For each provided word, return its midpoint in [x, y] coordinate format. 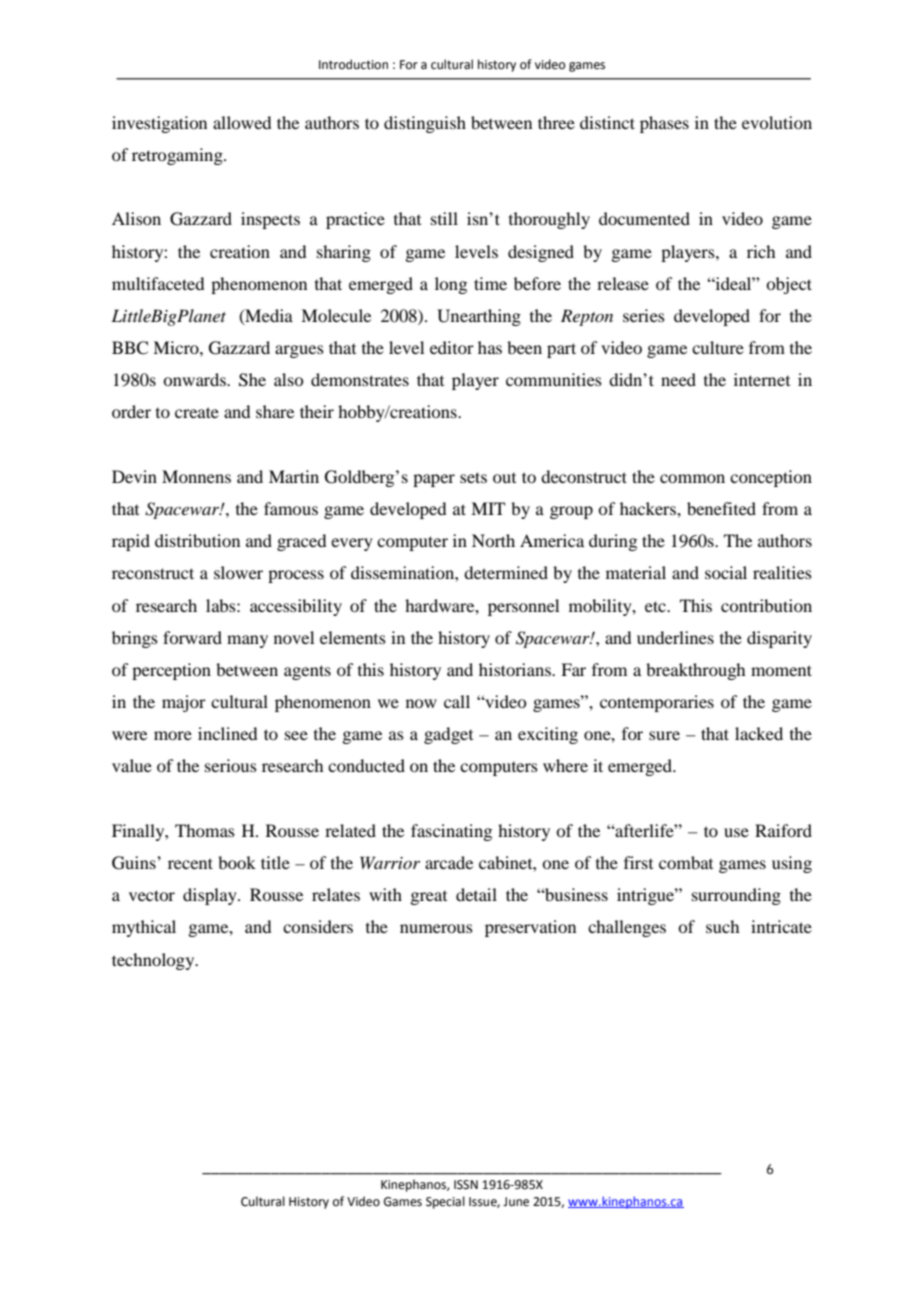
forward [192, 637]
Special [445, 1202]
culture [718, 347]
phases [664, 124]
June [516, 1202]
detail [476, 894]
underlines [675, 637]
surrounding [736, 896]
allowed [242, 122]
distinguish [425, 124]
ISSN [466, 1185]
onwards [195, 379]
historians [516, 669]
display [211, 896]
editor [452, 347]
